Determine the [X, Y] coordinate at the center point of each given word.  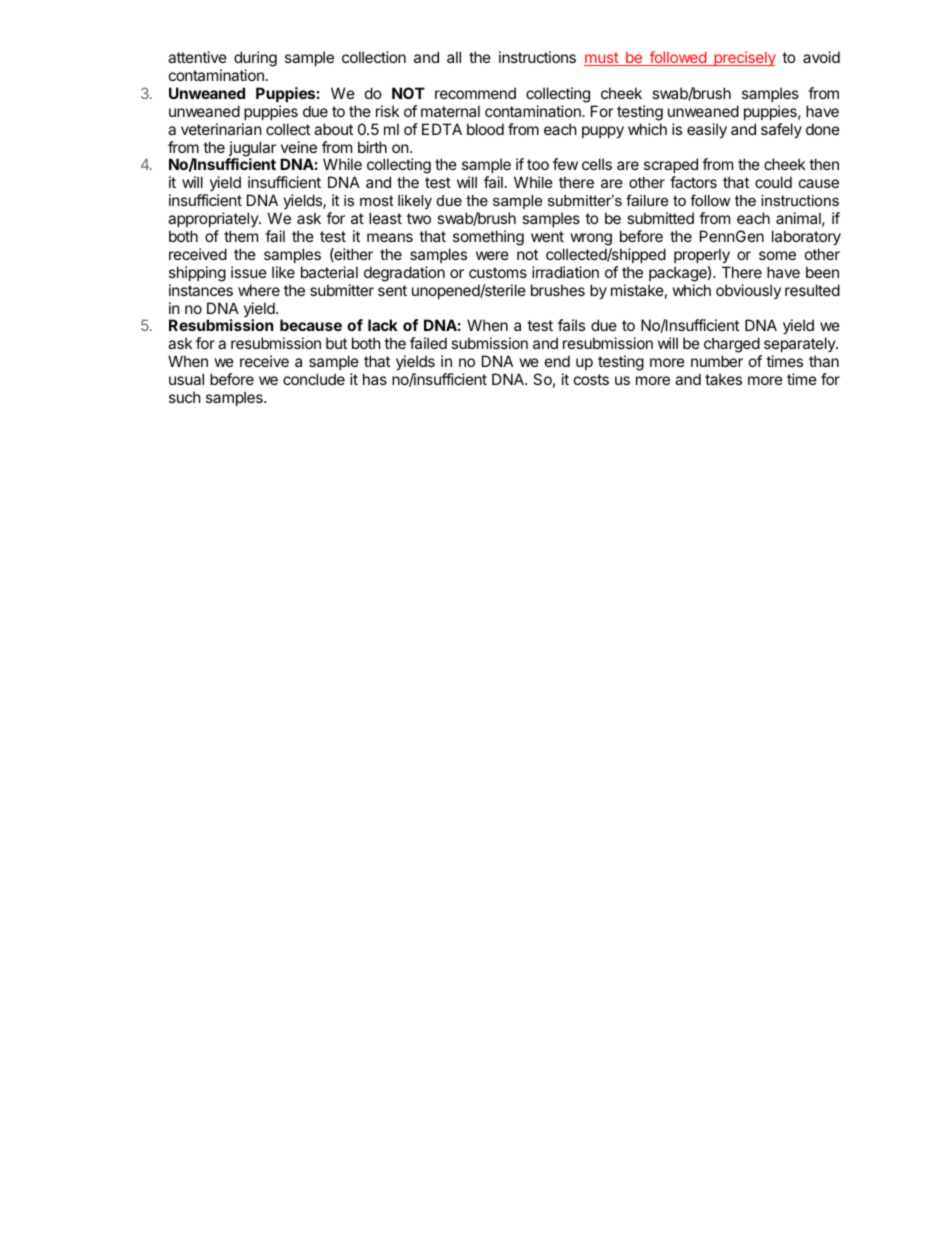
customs [498, 272]
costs [591, 379]
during [255, 59]
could [773, 182]
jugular [251, 150]
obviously [748, 291]
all [454, 57]
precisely [744, 58]
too [538, 164]
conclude [314, 379]
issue [249, 272]
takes [723, 379]
